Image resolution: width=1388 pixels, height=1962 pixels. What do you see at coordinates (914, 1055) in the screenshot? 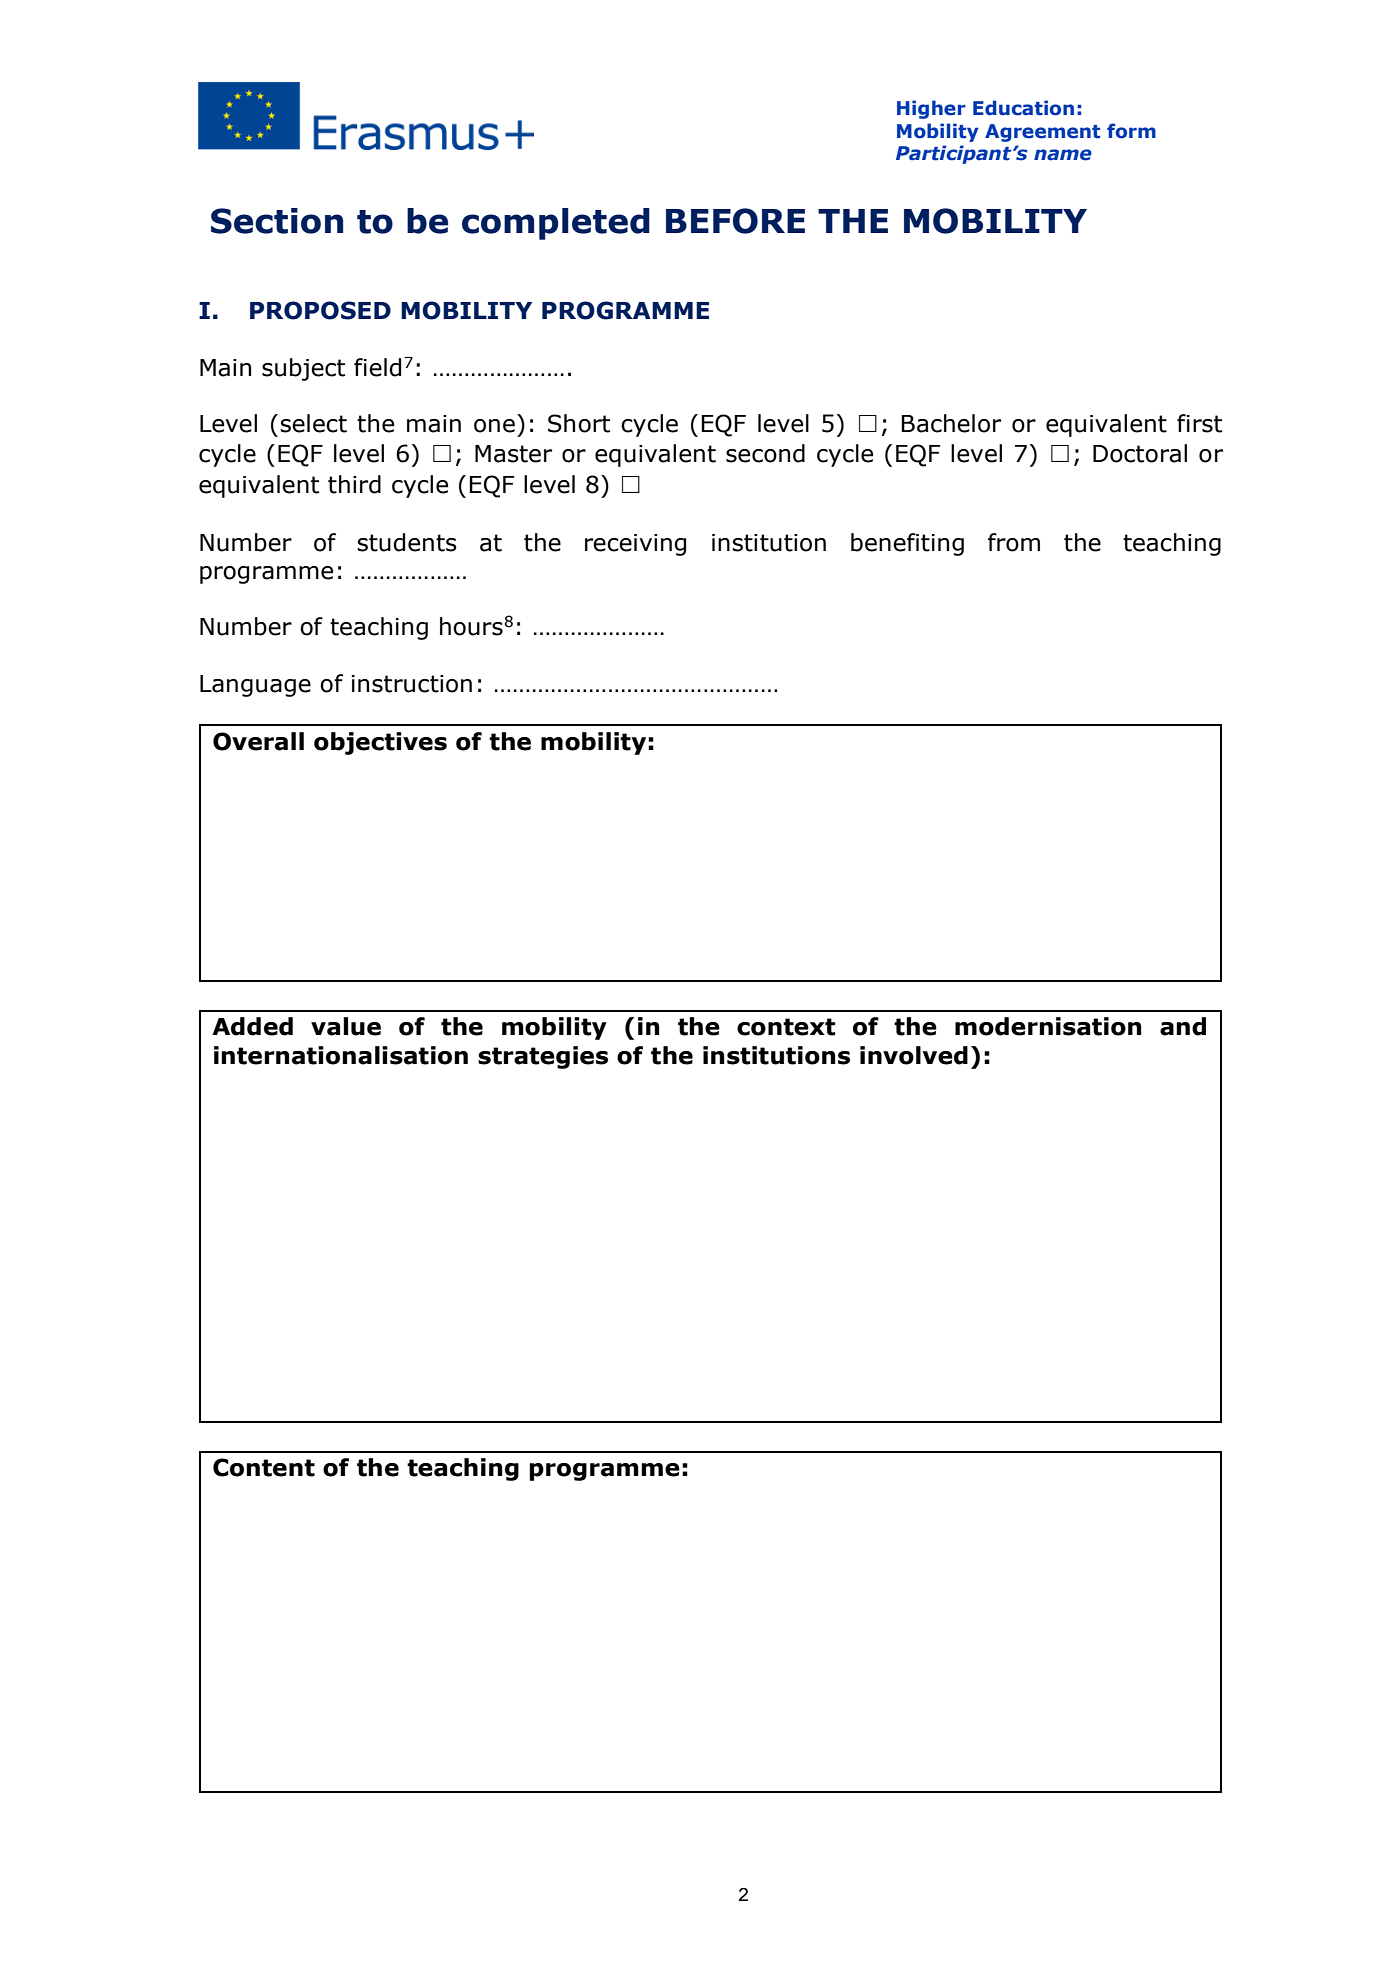
I see `involved` at bounding box center [914, 1055].
